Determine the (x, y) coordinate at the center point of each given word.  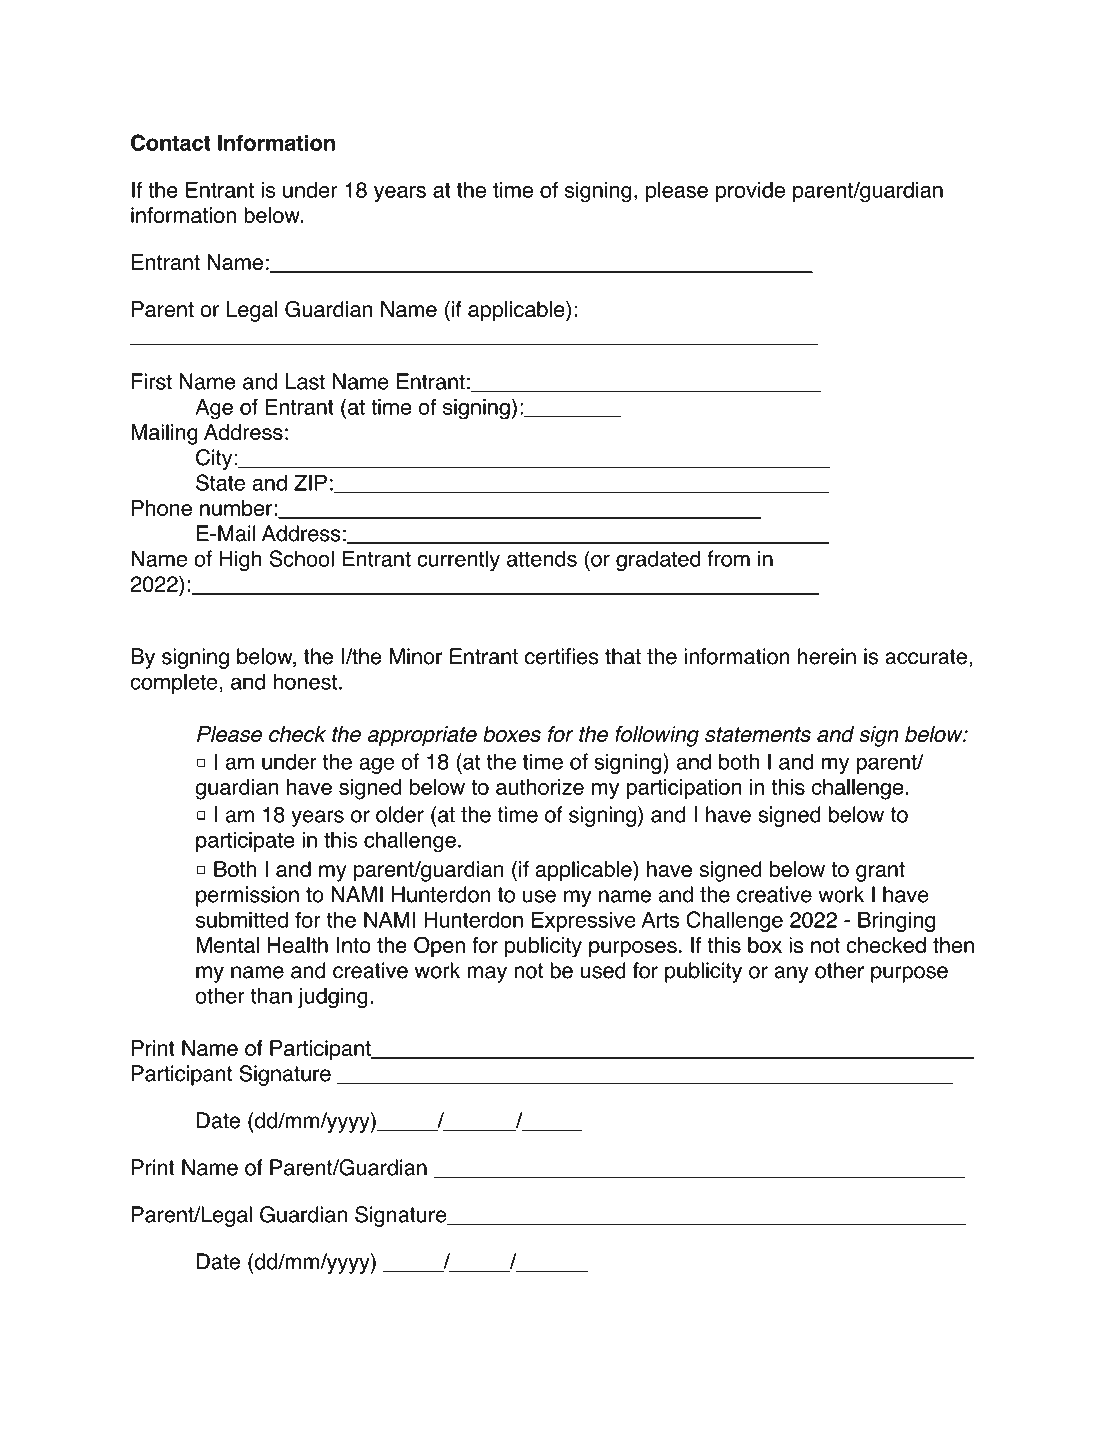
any (791, 974)
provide (750, 192)
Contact (171, 142)
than (271, 995)
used (603, 970)
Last (305, 381)
